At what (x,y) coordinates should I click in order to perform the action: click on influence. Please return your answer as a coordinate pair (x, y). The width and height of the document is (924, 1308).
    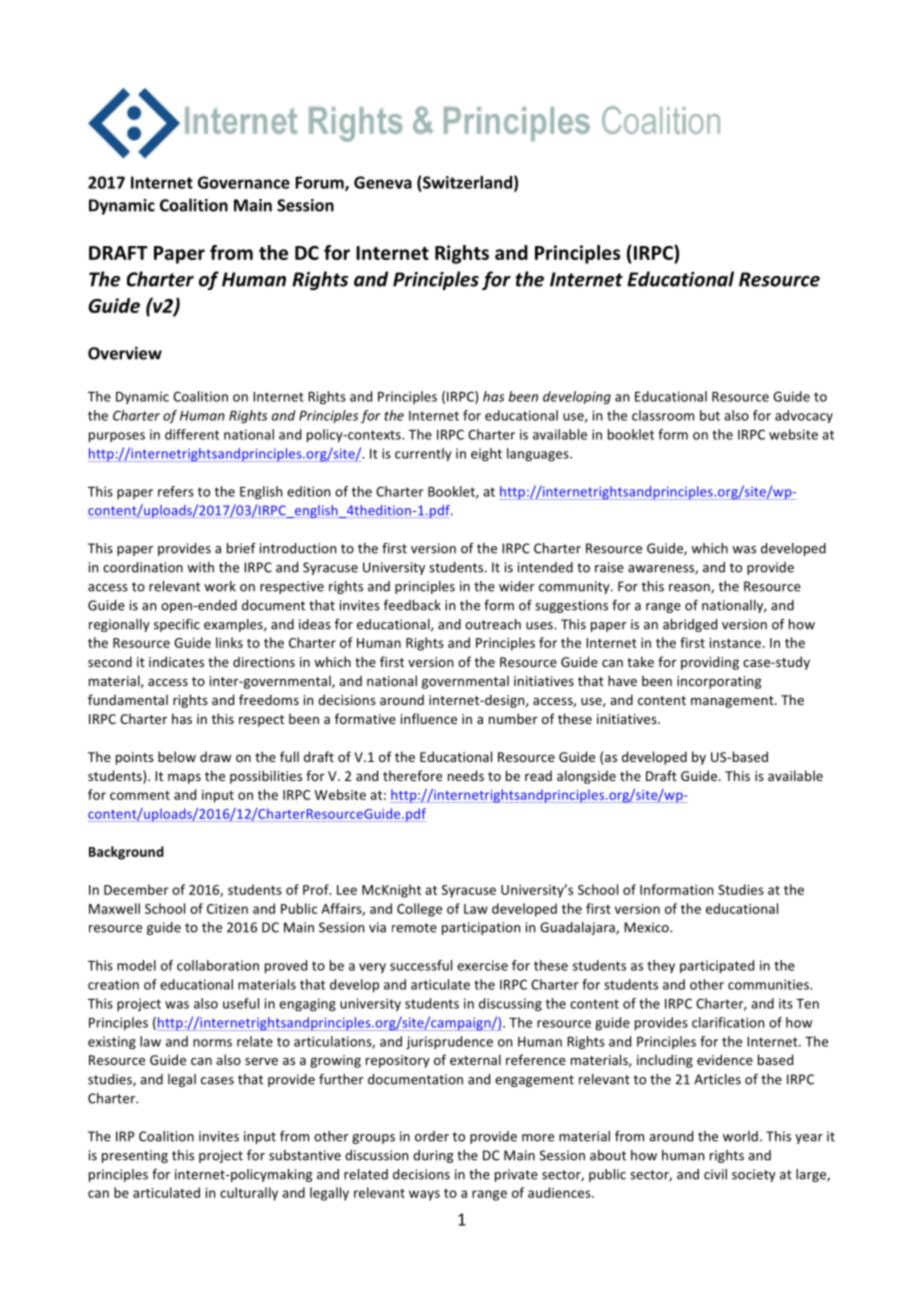
    Looking at the image, I should click on (429, 718).
